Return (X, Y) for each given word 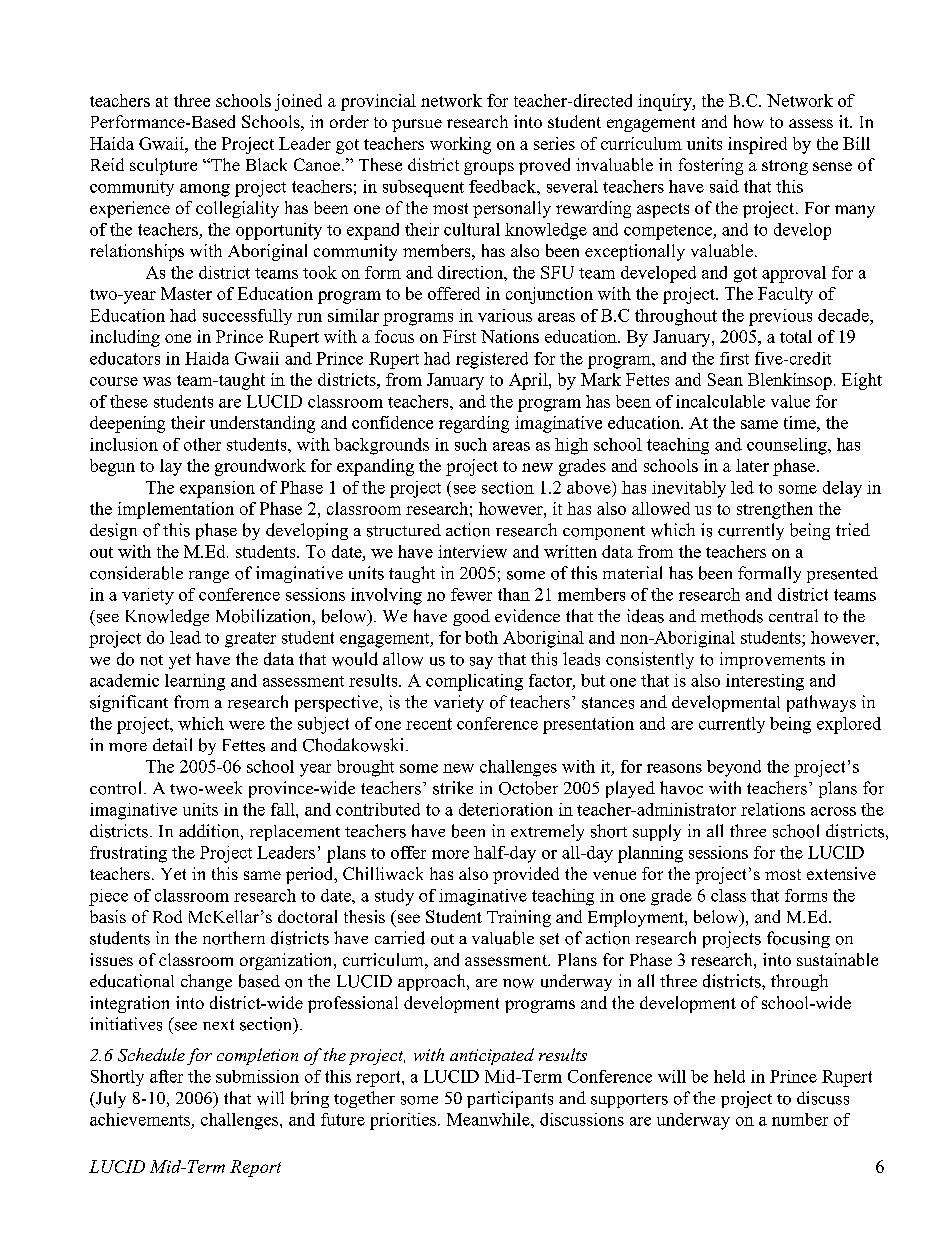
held (729, 1076)
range (209, 577)
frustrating (128, 854)
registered (492, 360)
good (471, 617)
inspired (757, 145)
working (460, 145)
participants (510, 1099)
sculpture (163, 166)
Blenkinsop (790, 381)
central (793, 615)
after (166, 1076)
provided (526, 875)
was (157, 381)
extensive (841, 873)
